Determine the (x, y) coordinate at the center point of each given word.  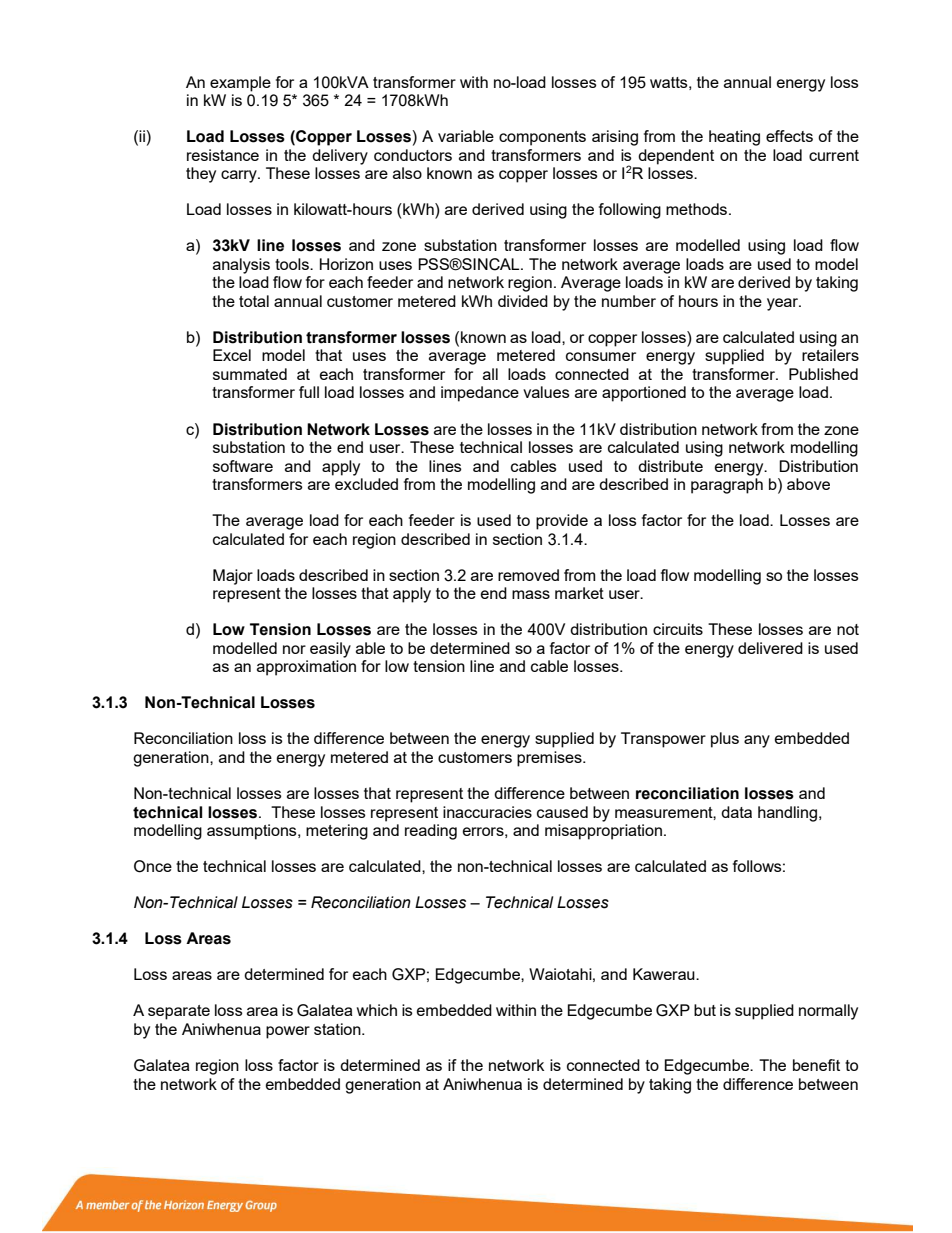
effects (789, 136)
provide (562, 522)
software (243, 466)
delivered (770, 648)
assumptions (253, 832)
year (784, 304)
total (254, 301)
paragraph (727, 486)
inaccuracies (487, 812)
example (240, 84)
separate (179, 1012)
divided (523, 301)
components (542, 138)
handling (787, 814)
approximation (306, 668)
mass (531, 594)
